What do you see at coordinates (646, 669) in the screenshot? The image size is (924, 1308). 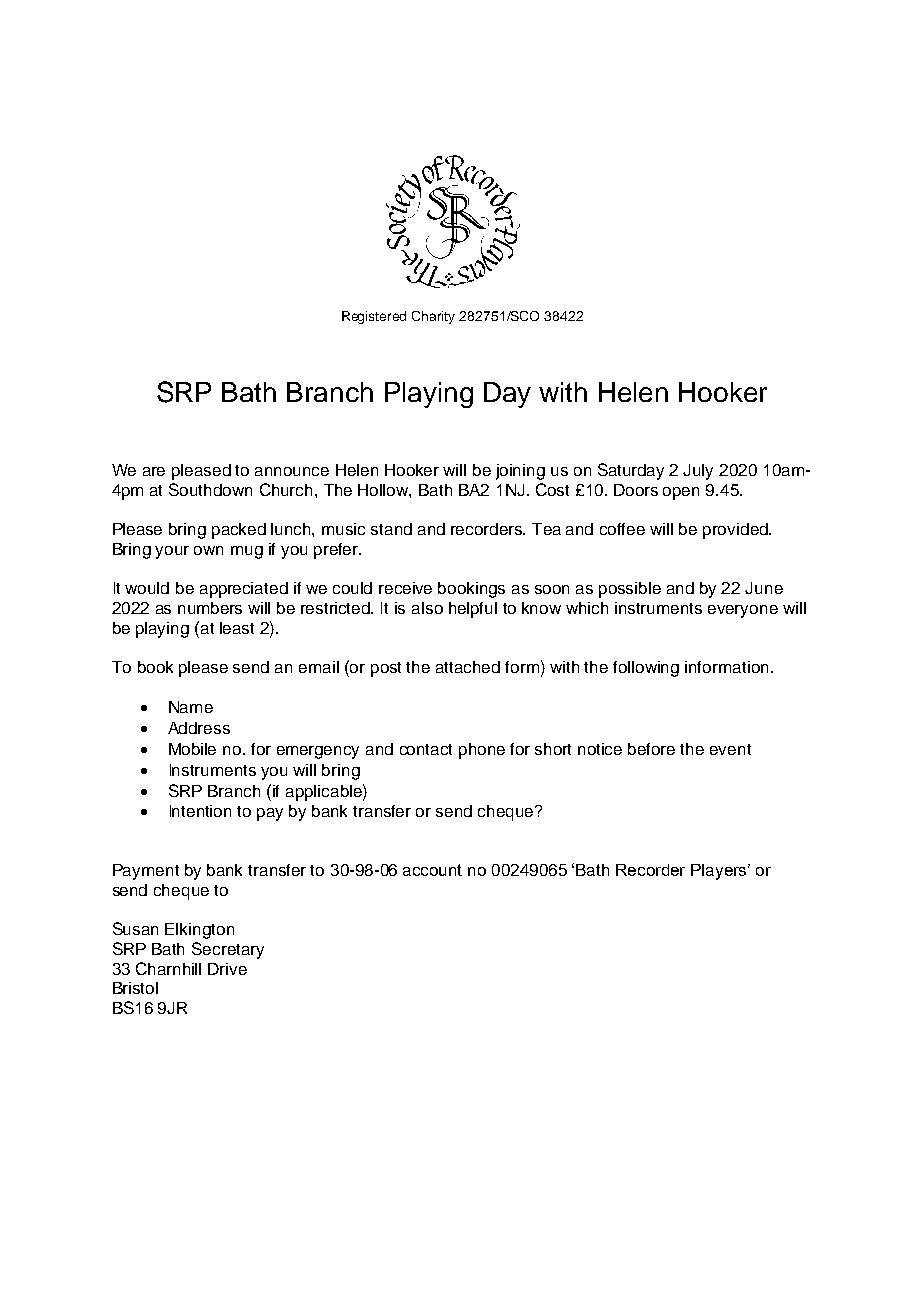 I see `following` at bounding box center [646, 669].
